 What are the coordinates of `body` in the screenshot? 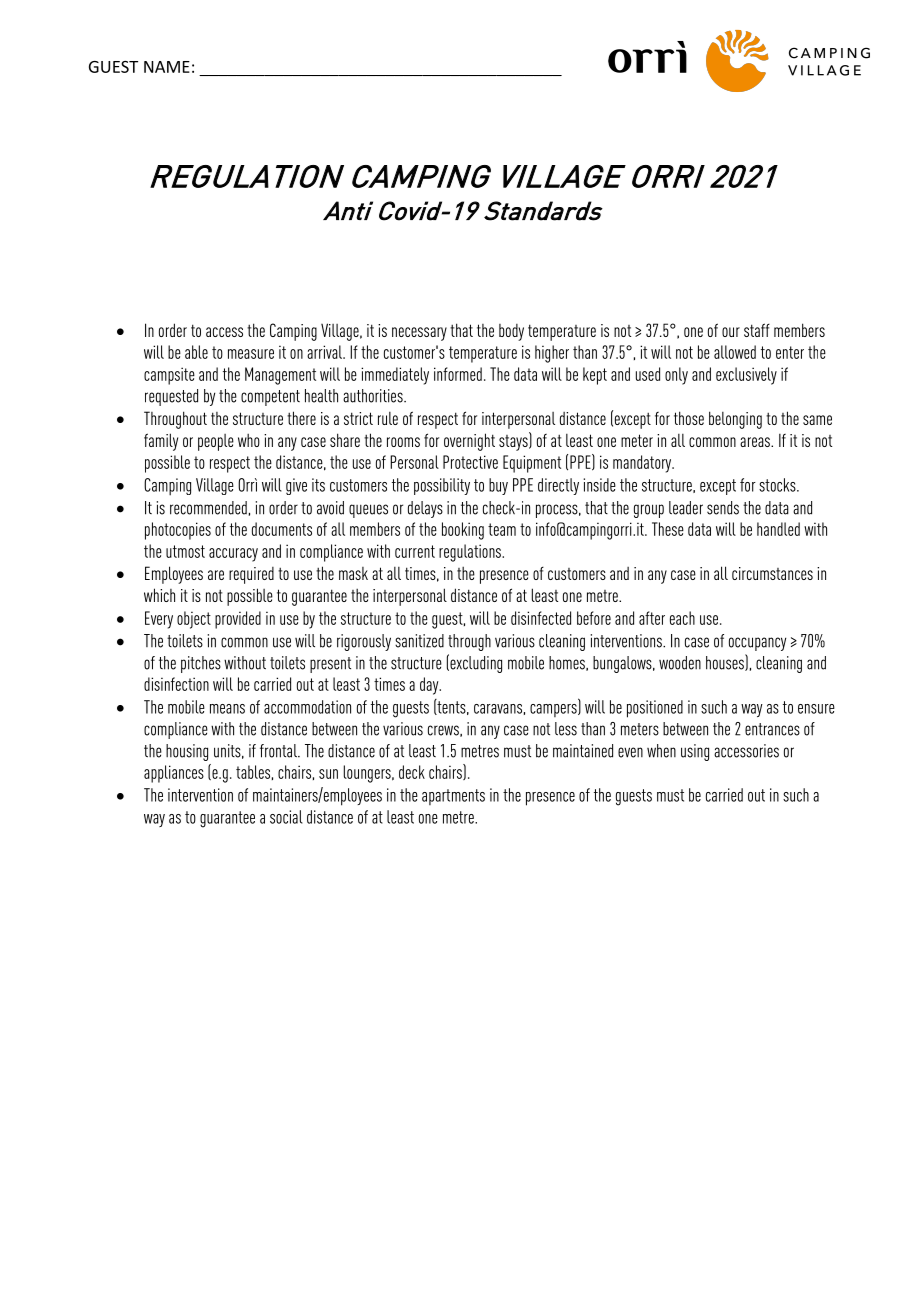 It's located at (511, 332).
